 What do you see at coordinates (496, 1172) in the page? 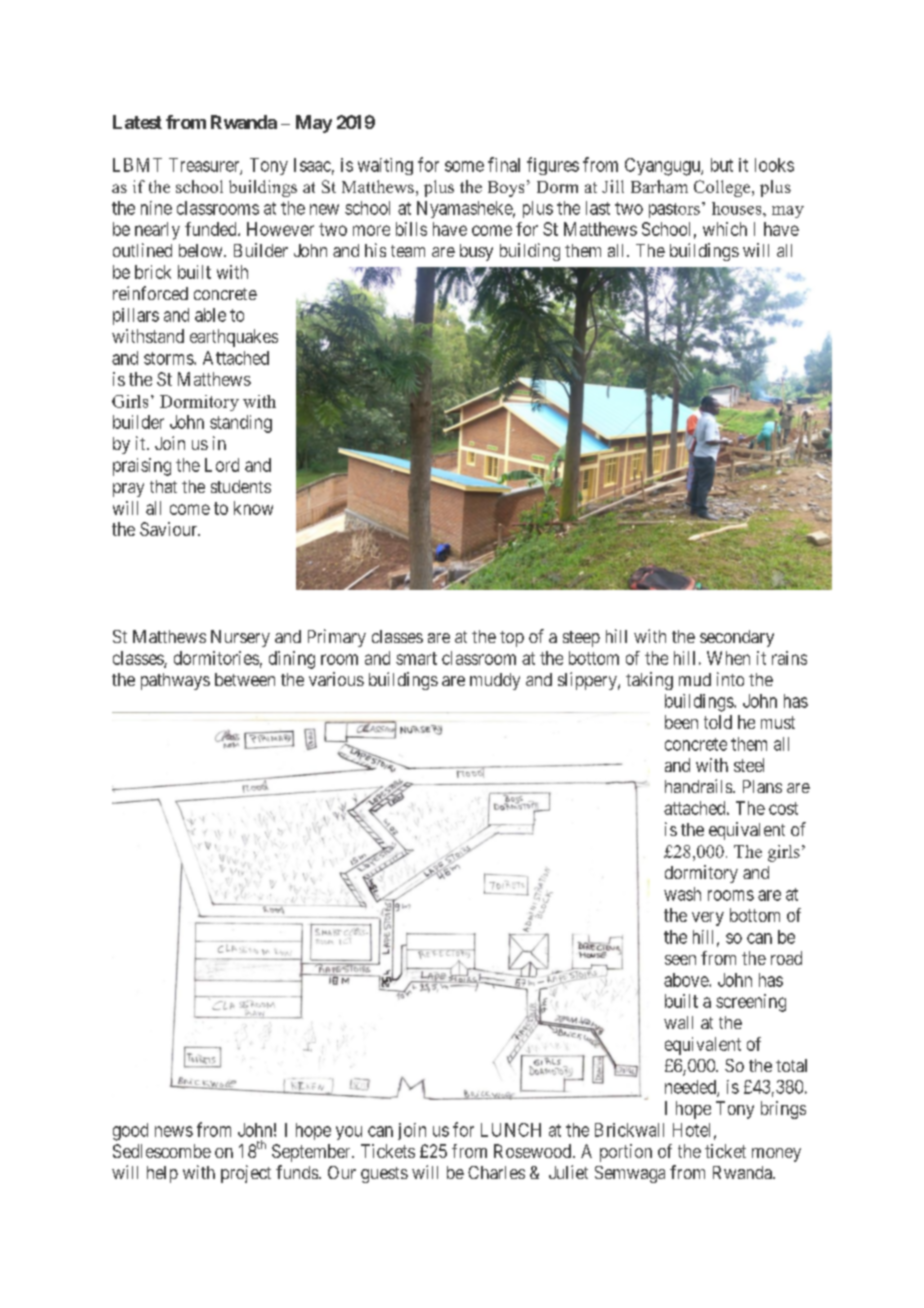
I see `Charles` at bounding box center [496, 1172].
